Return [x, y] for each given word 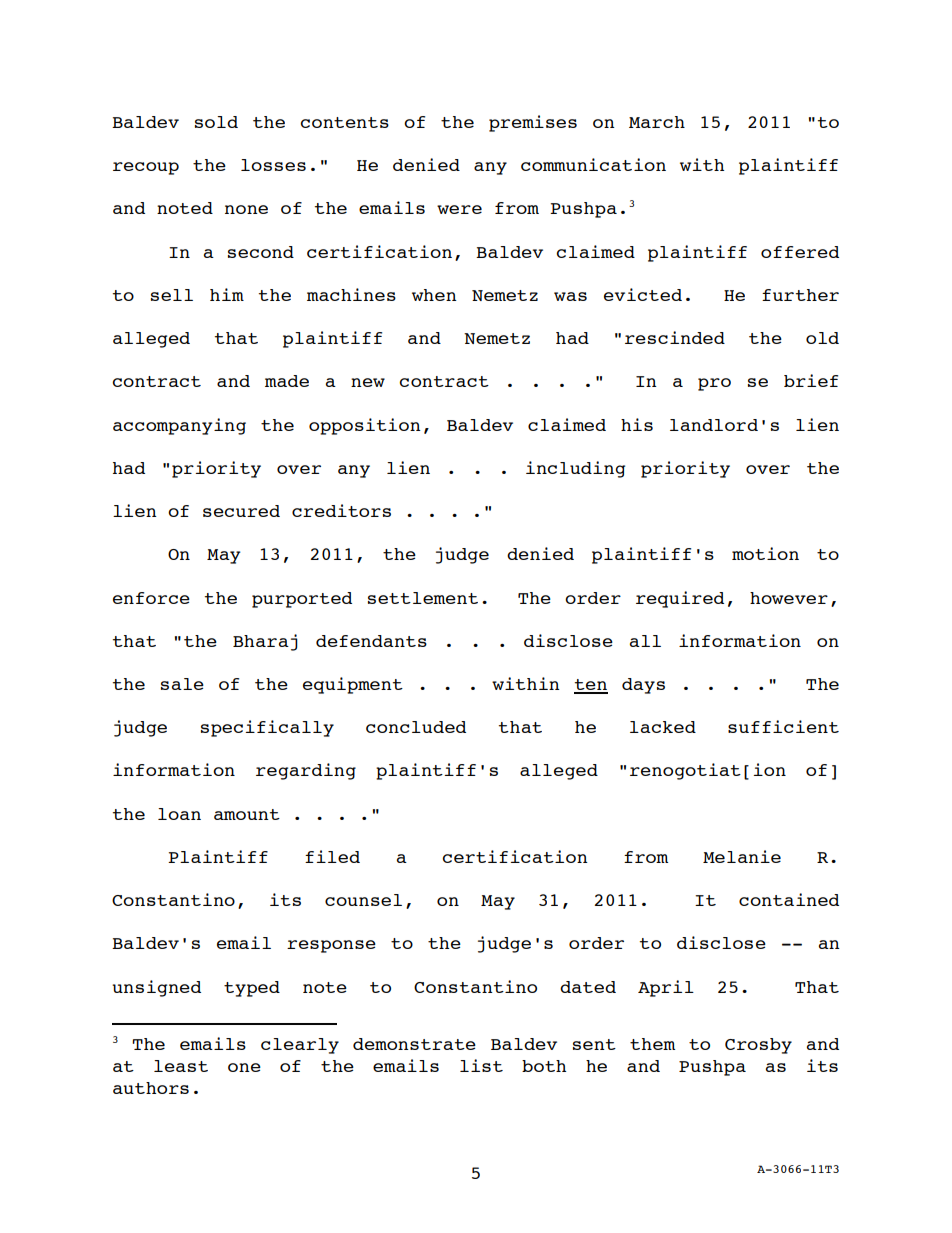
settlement [423, 598]
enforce [151, 598]
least [181, 1066]
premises [533, 123]
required [680, 599]
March [657, 122]
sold [216, 122]
